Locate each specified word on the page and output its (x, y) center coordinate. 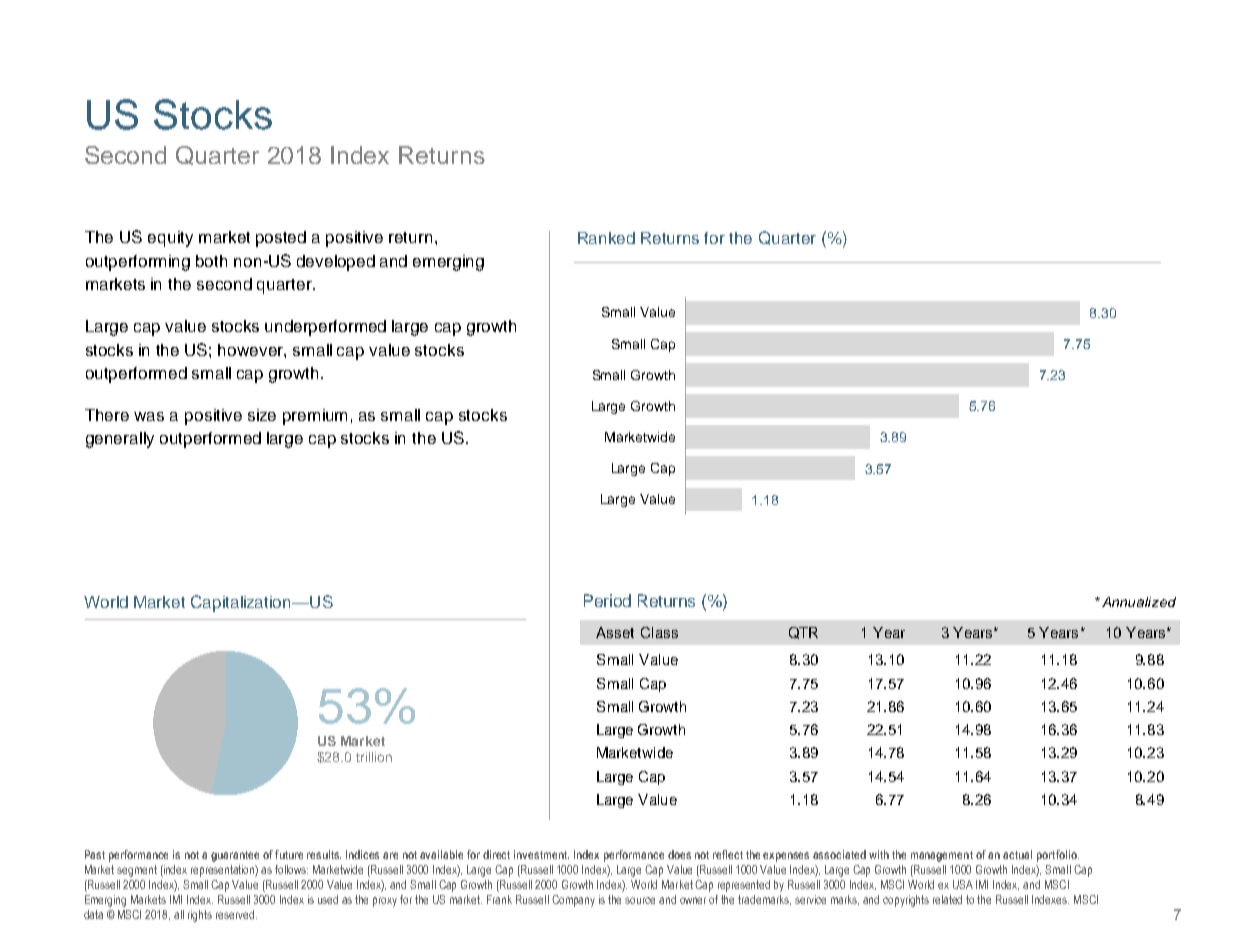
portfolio (1058, 856)
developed (336, 263)
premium (315, 417)
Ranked (606, 238)
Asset (615, 632)
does (679, 854)
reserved (235, 914)
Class (659, 632)
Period (607, 600)
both (211, 261)
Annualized (1139, 602)
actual (1017, 854)
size (262, 415)
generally (120, 440)
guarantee (235, 856)
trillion (374, 757)
